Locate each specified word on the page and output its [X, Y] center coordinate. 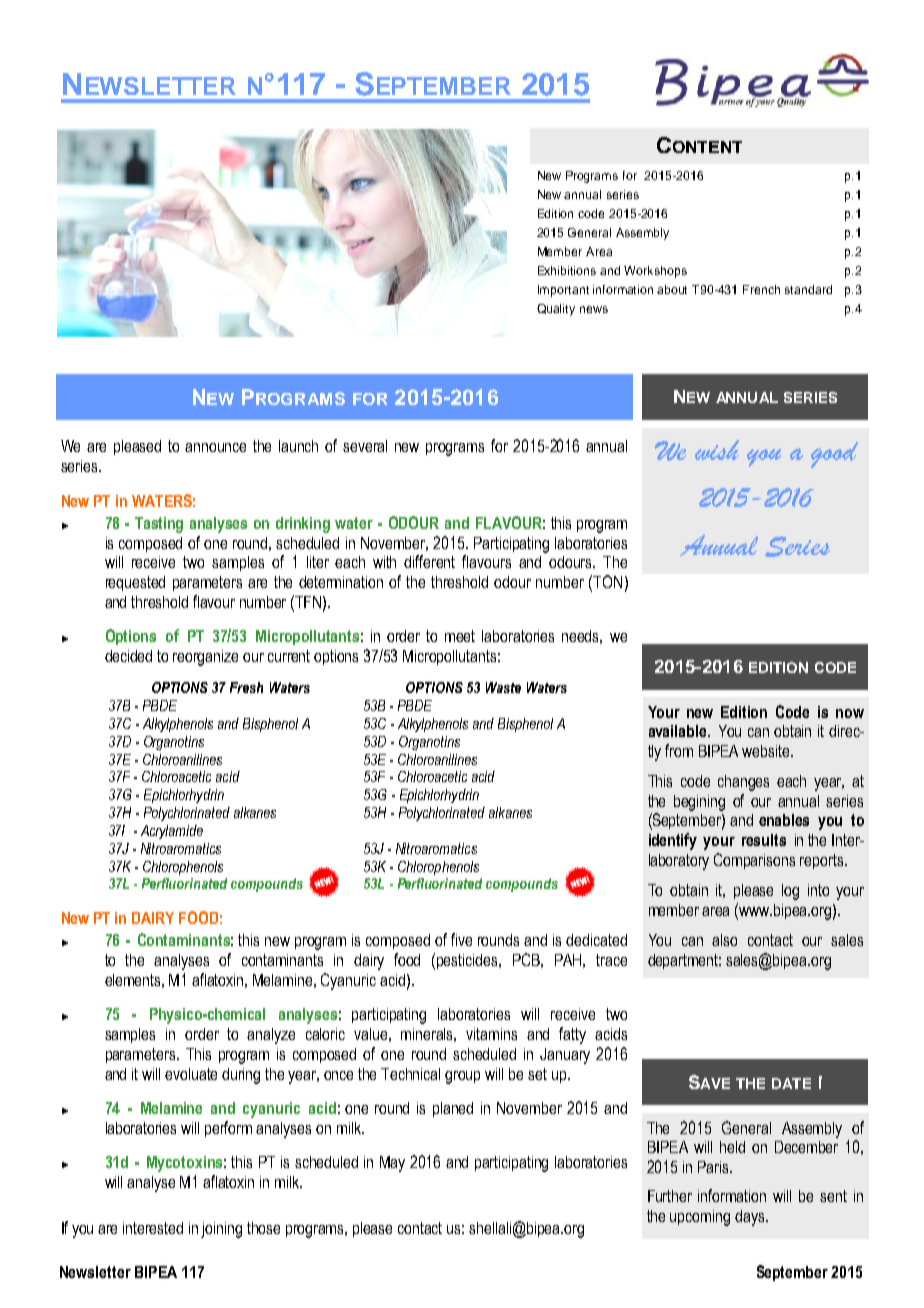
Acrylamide [172, 832]
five [461, 939]
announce [215, 447]
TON [607, 581]
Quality [556, 310]
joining [221, 1230]
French [761, 289]
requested [135, 583]
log [790, 892]
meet [460, 636]
